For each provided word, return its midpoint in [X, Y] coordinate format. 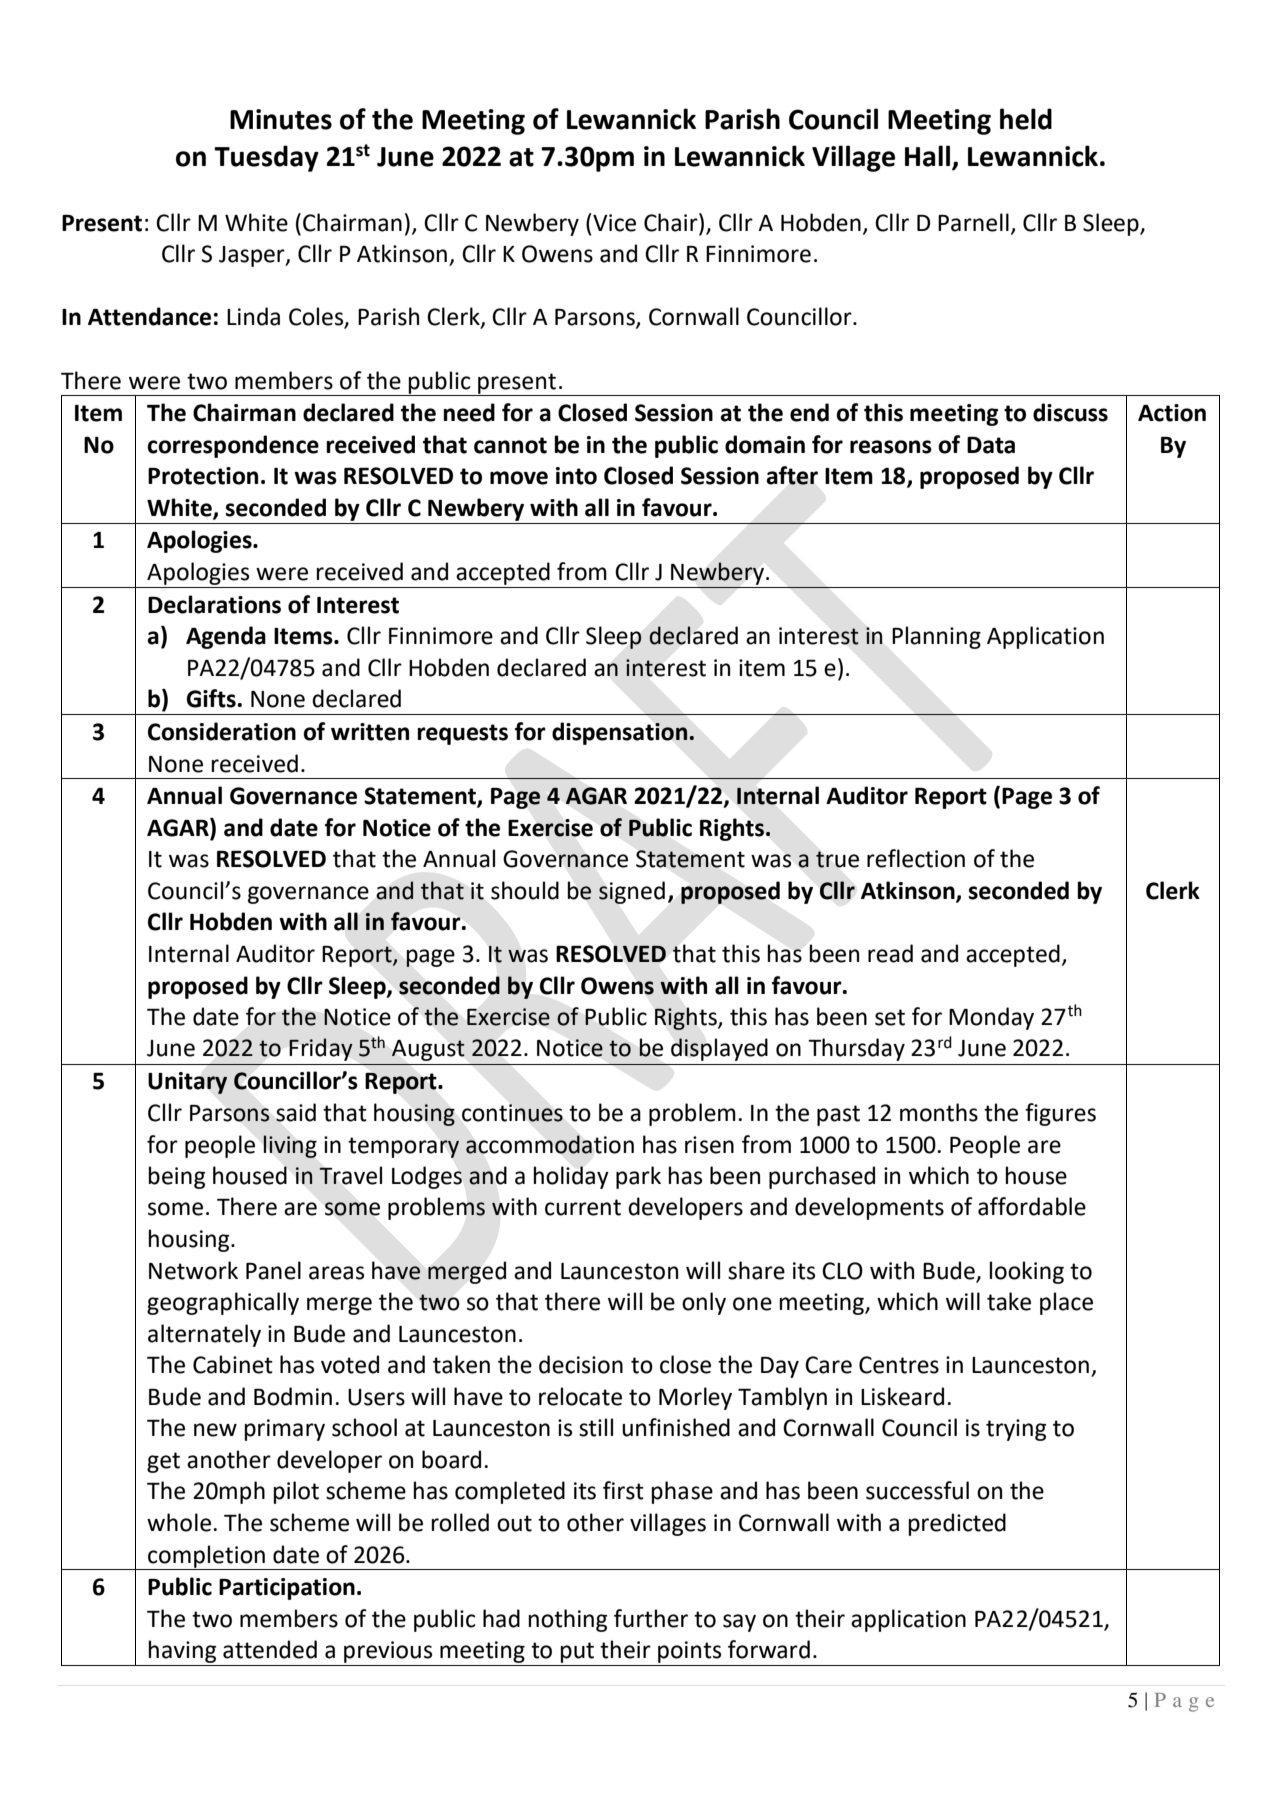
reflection [916, 858]
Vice [613, 222]
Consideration [222, 731]
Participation [287, 1589]
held [1026, 119]
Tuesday [266, 158]
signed [632, 892]
